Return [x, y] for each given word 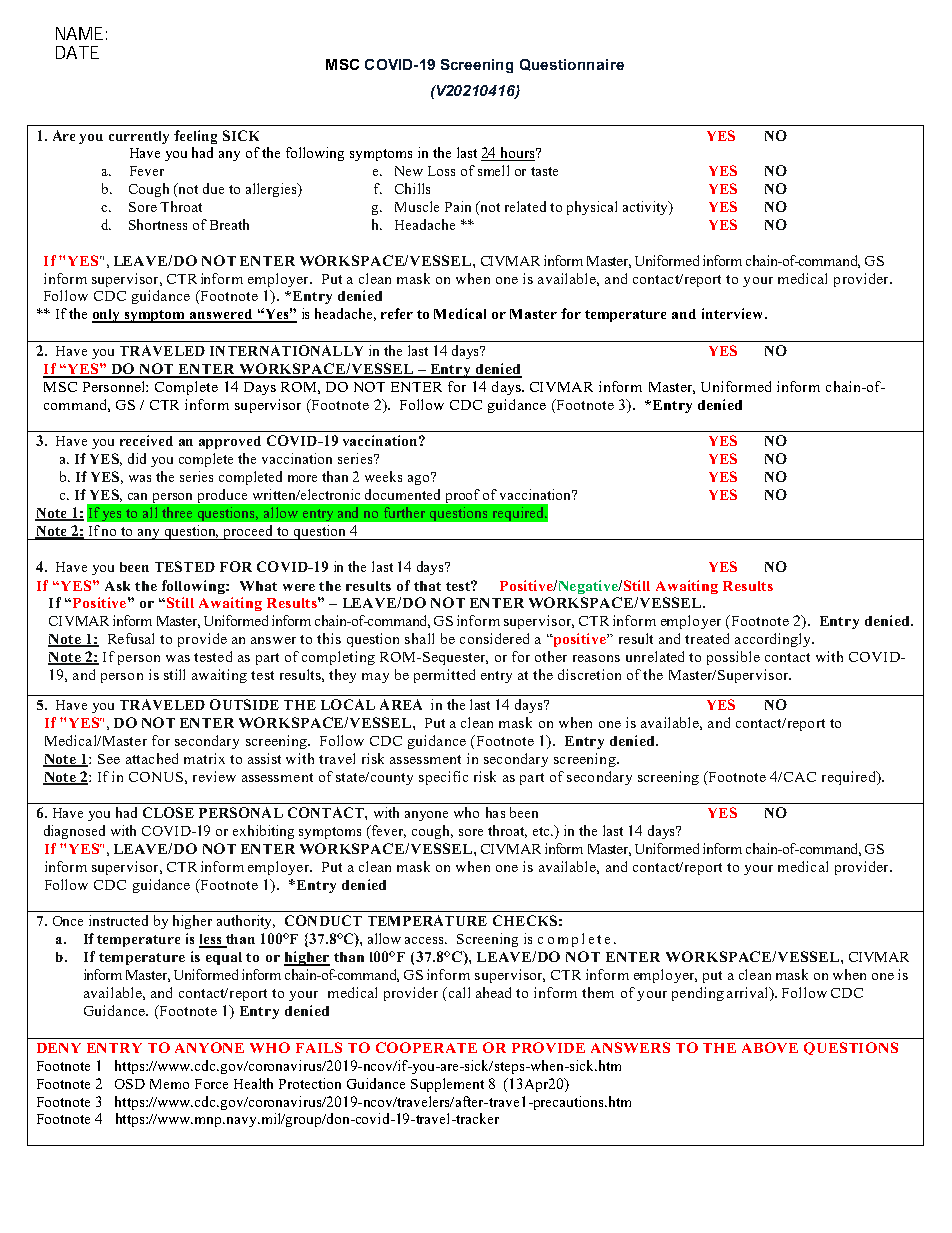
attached [152, 758]
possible [733, 658]
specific [443, 778]
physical [592, 208]
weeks [383, 476]
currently [139, 137]
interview [734, 313]
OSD [130, 1084]
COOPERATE [426, 1047]
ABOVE [770, 1047]
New [409, 171]
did [137, 458]
